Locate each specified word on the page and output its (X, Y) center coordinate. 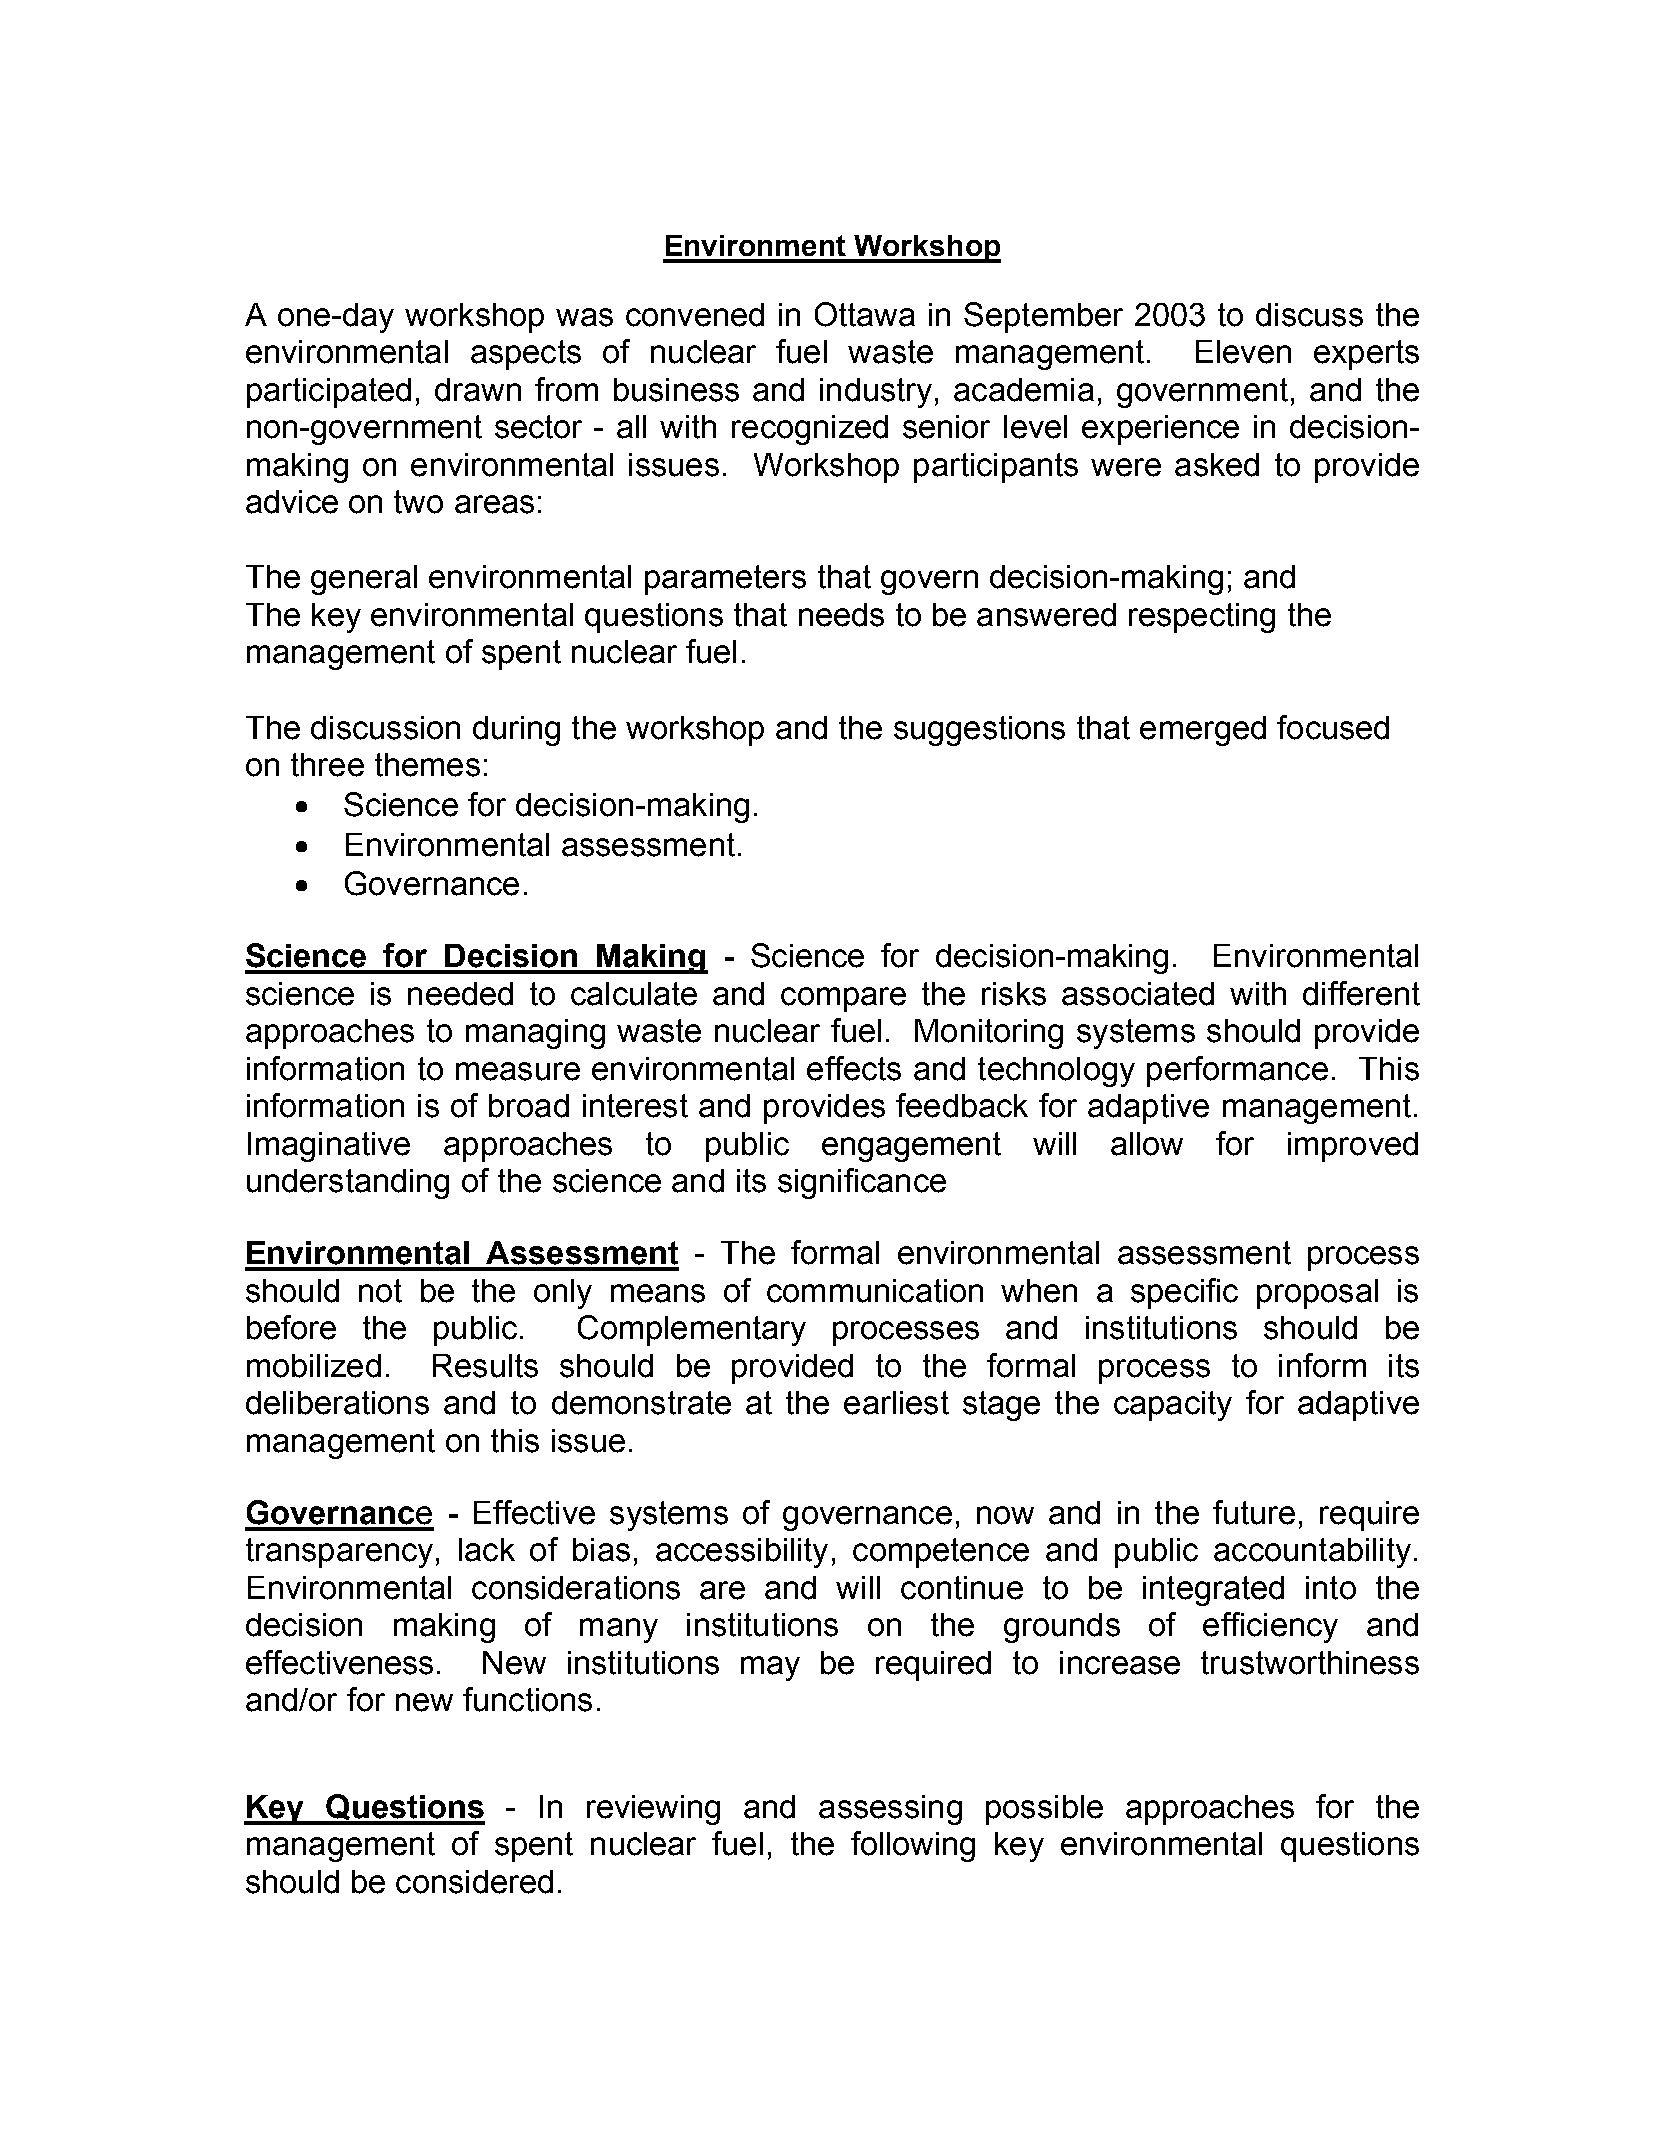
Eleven (1243, 352)
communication (875, 1291)
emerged (1203, 731)
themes (427, 765)
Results (485, 1366)
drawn (478, 390)
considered (474, 1882)
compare (843, 999)
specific (1184, 1293)
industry (876, 393)
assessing (890, 1810)
